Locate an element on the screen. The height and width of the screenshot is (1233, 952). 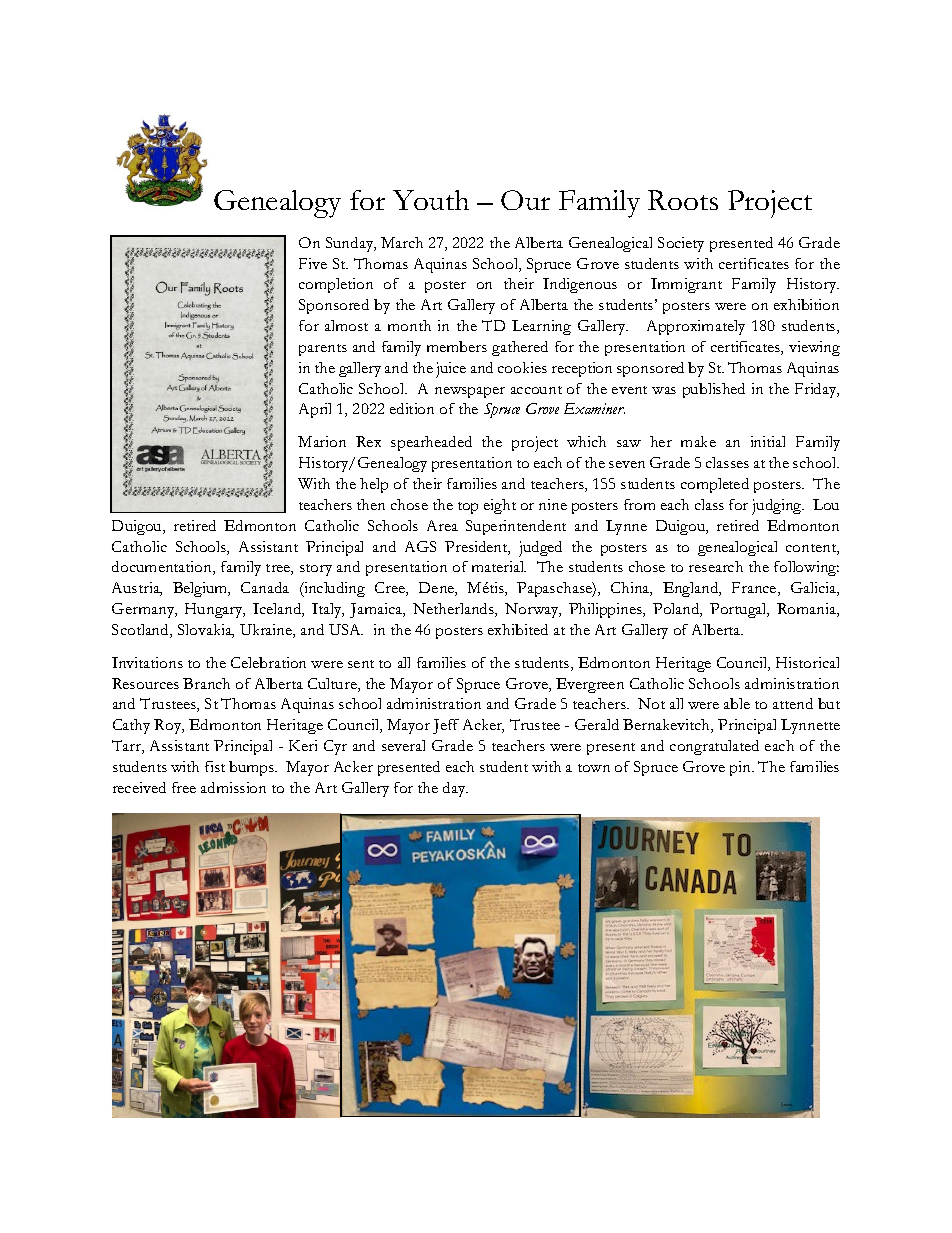
congratulated is located at coordinates (714, 747).
